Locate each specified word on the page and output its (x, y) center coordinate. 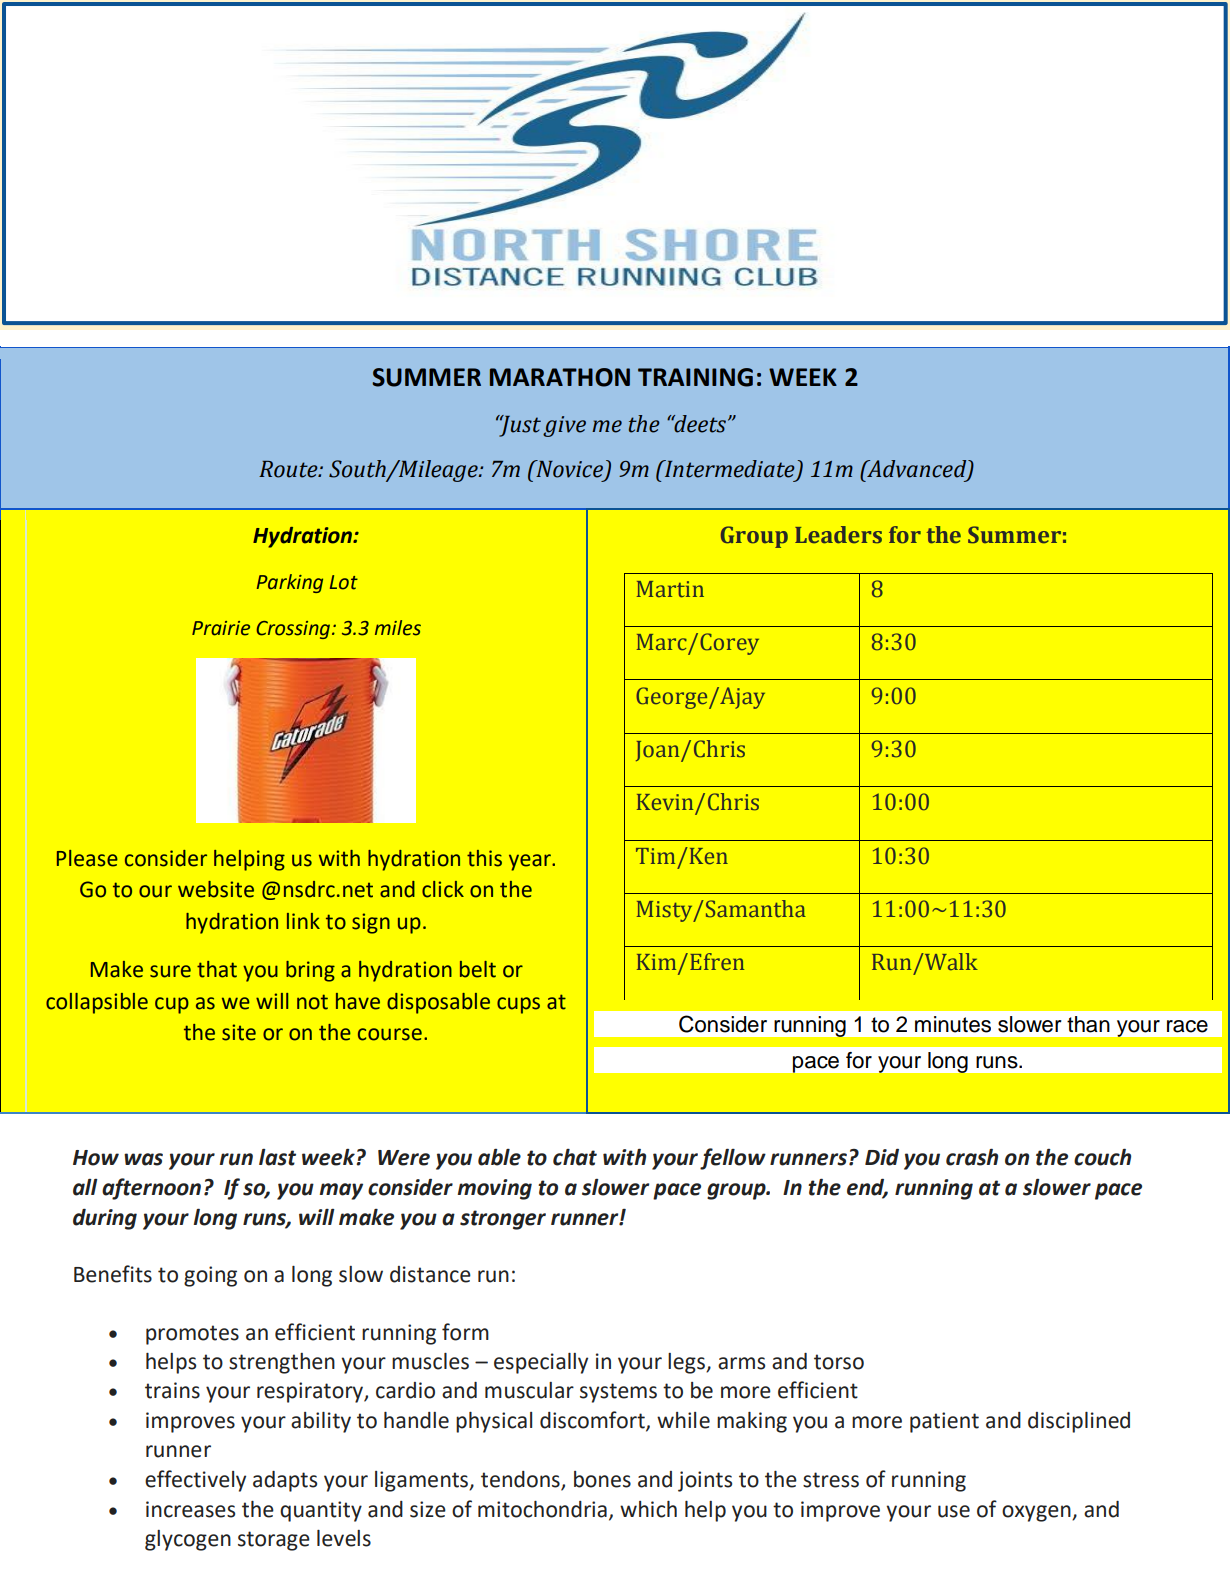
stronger (503, 1220)
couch (1102, 1157)
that (217, 969)
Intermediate (728, 469)
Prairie (221, 628)
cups (518, 1005)
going (210, 1276)
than (1088, 1024)
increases (190, 1509)
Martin (670, 589)
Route (289, 469)
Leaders (838, 535)
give (564, 426)
